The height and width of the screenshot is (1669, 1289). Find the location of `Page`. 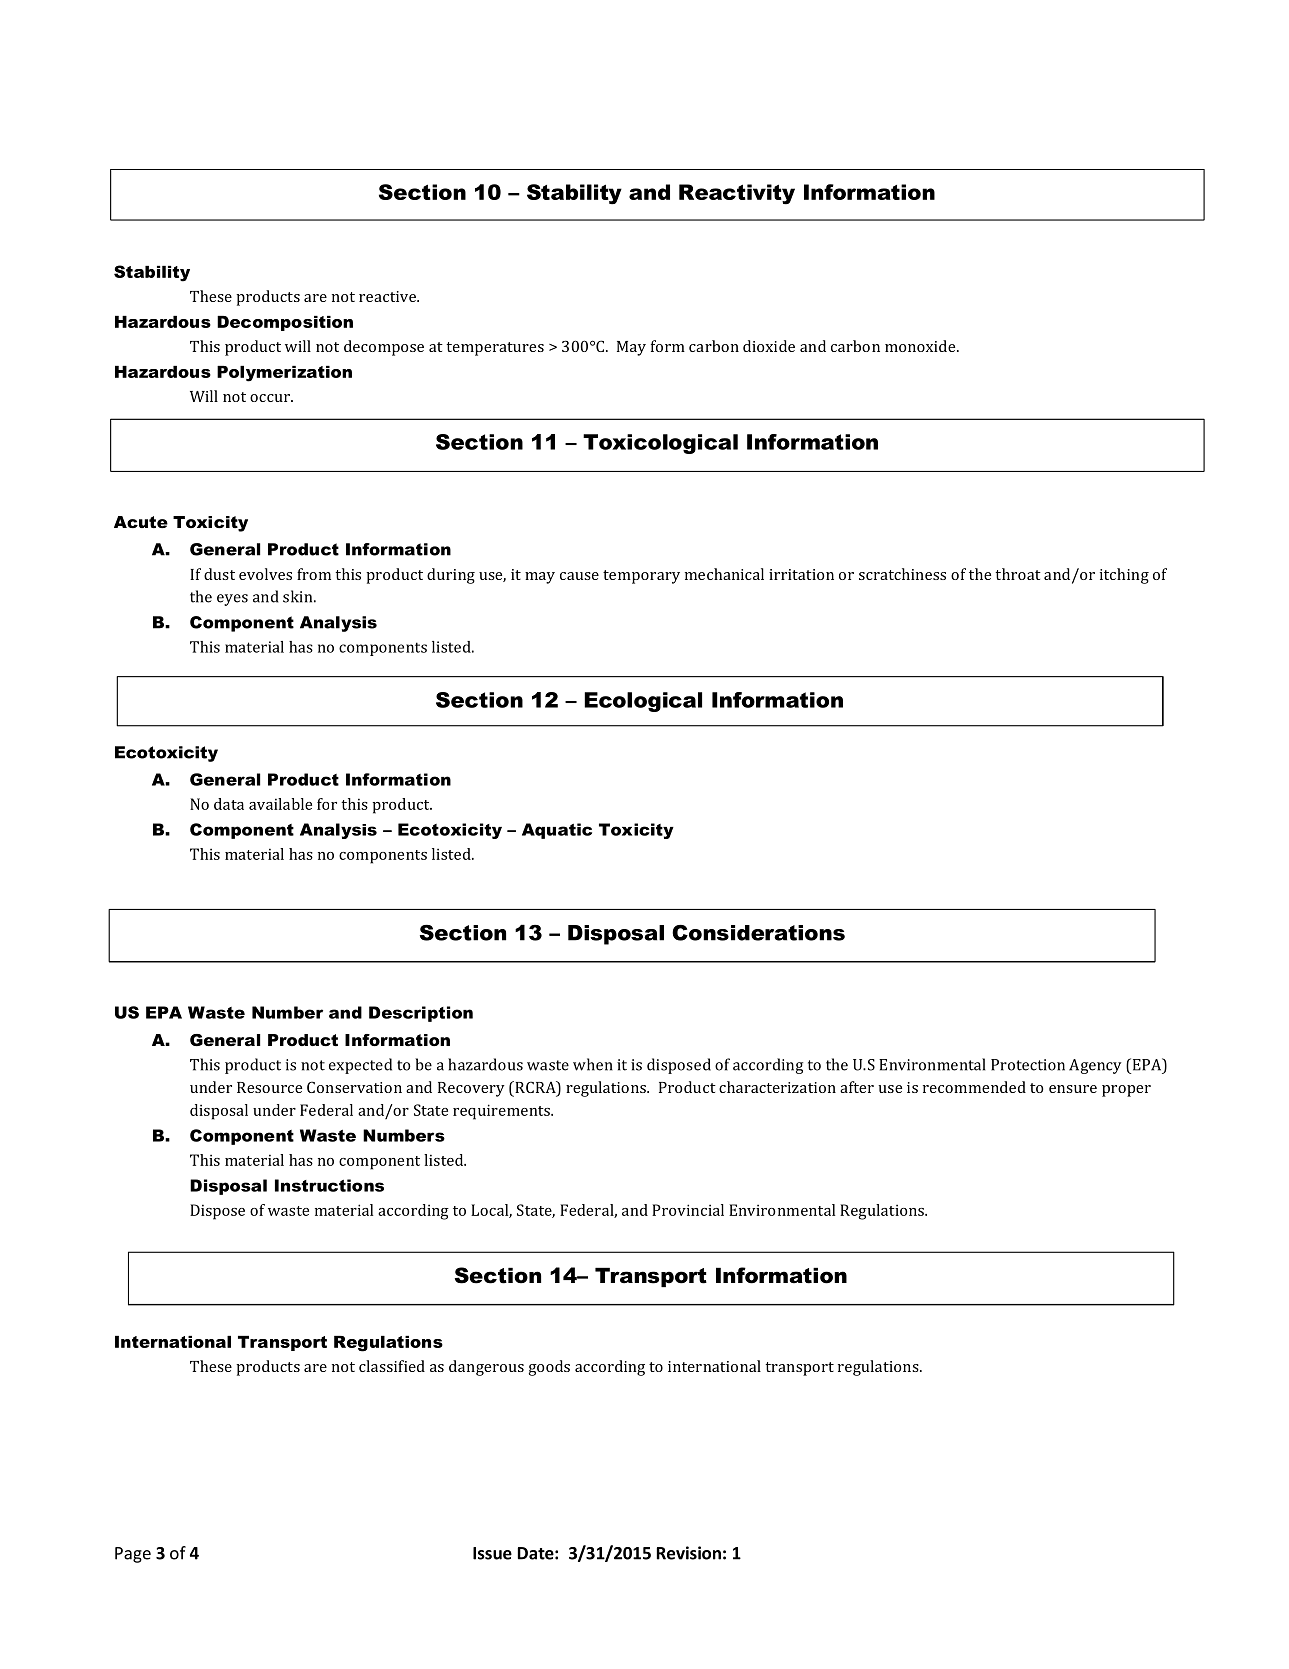

Page is located at coordinates (133, 1555).
